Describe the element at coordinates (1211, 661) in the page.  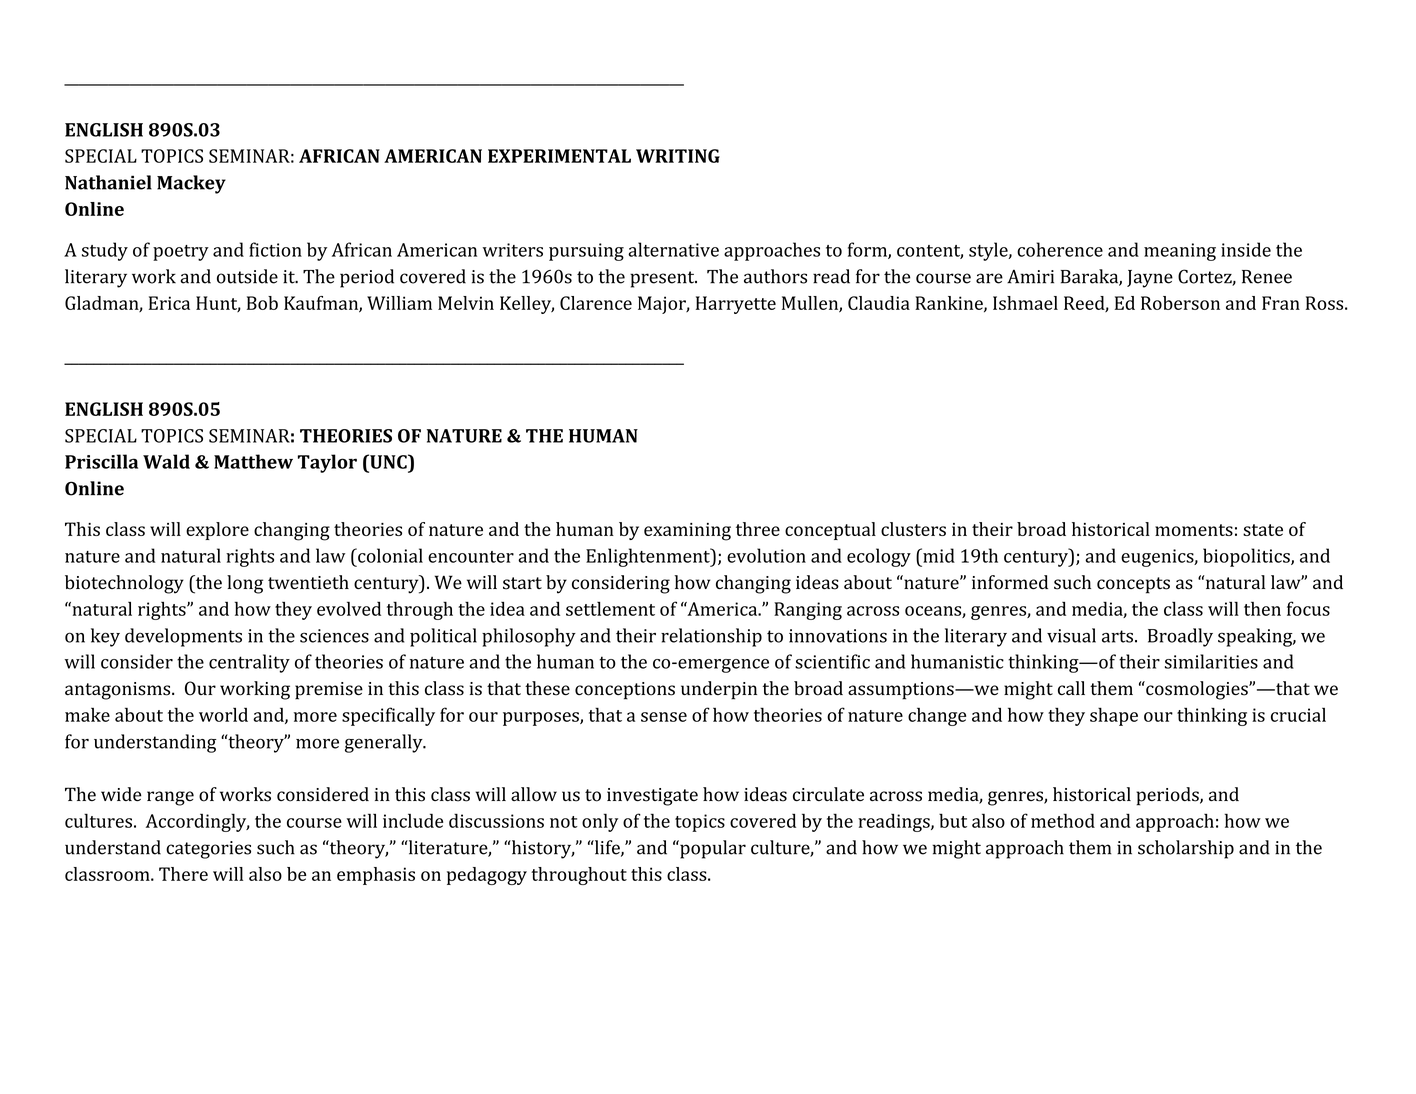
I see `similarities` at that location.
